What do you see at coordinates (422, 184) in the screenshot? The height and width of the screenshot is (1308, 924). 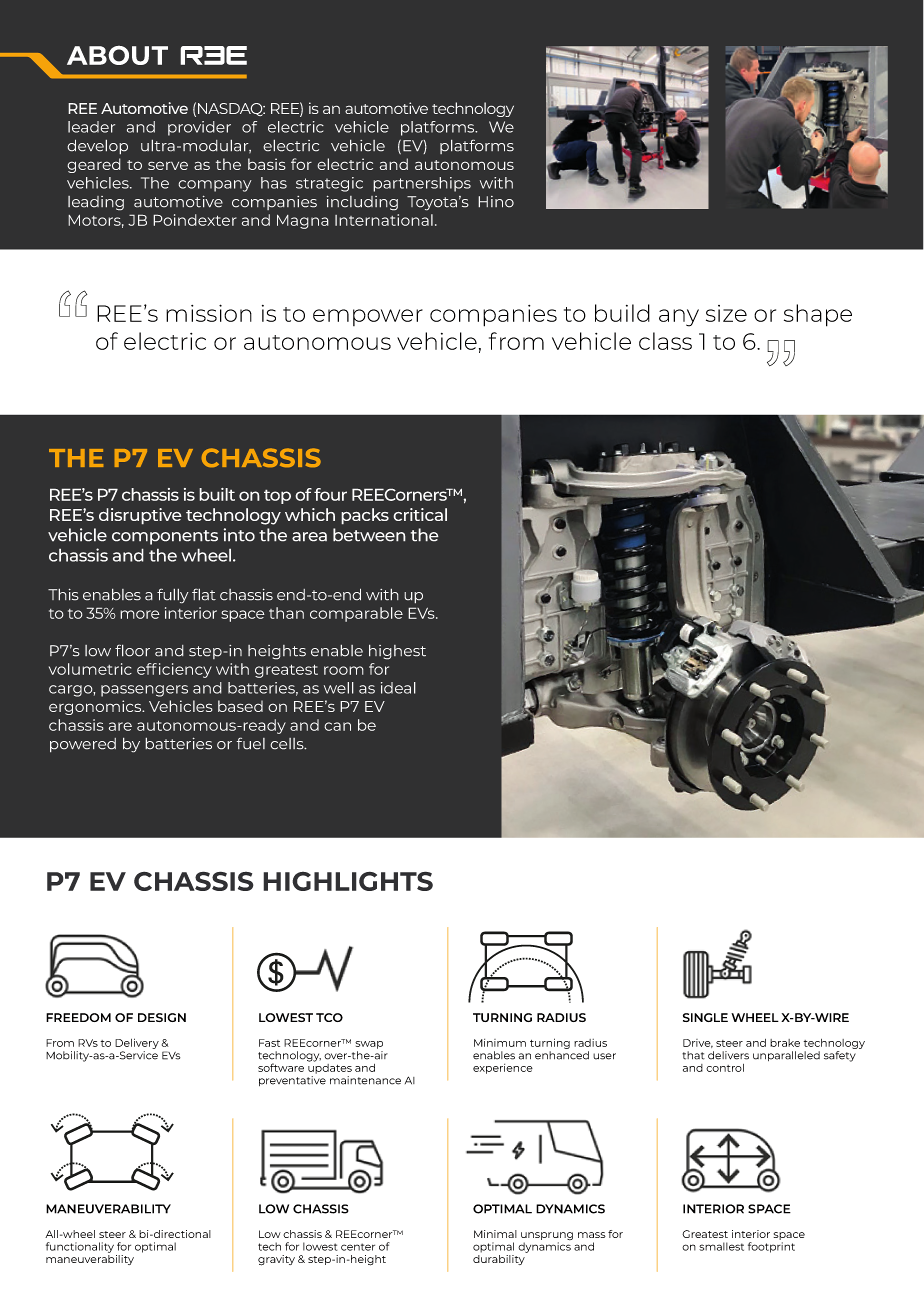 I see `partnerships` at bounding box center [422, 184].
